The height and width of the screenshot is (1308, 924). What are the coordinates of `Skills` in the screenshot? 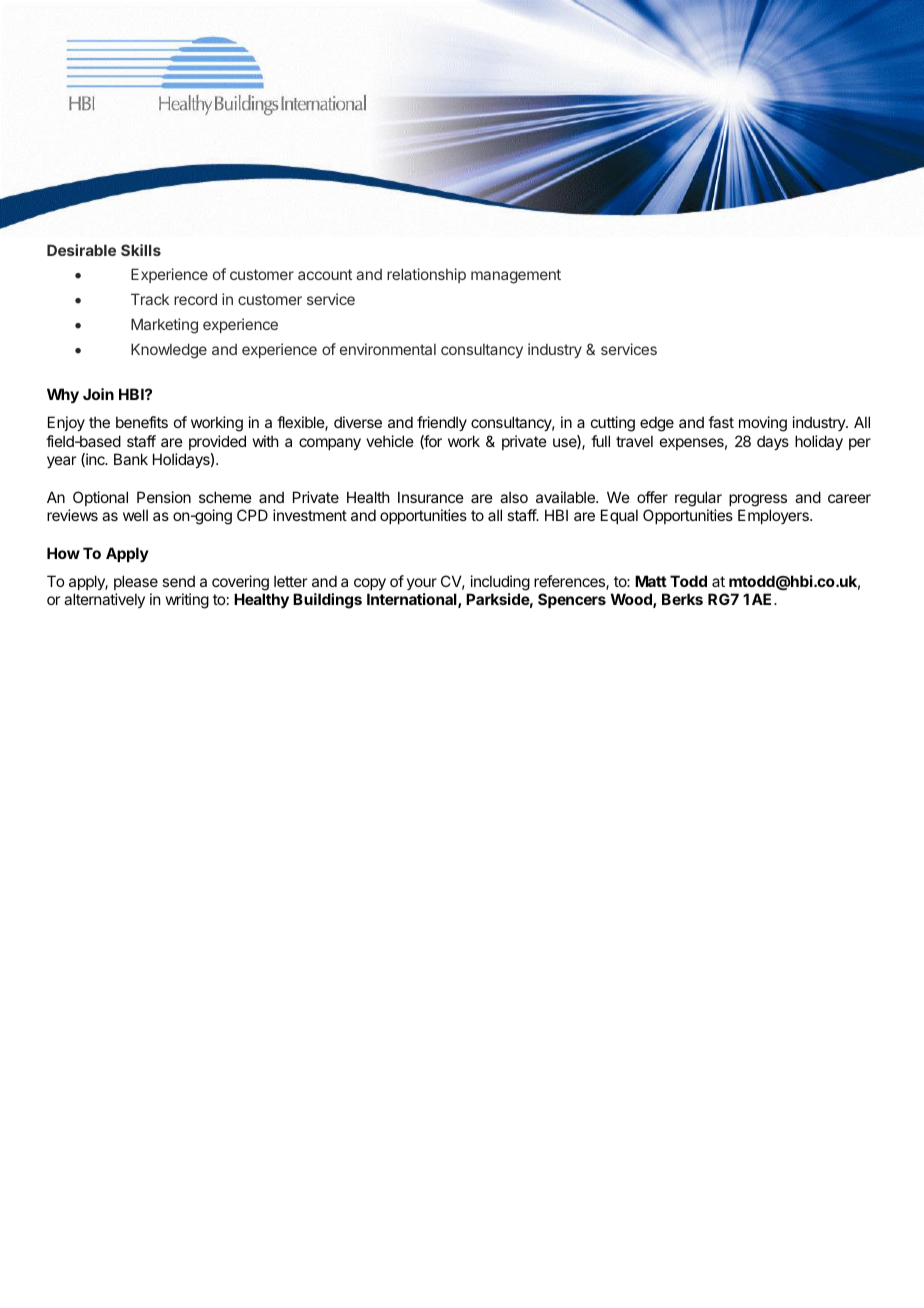 It's located at (141, 250).
